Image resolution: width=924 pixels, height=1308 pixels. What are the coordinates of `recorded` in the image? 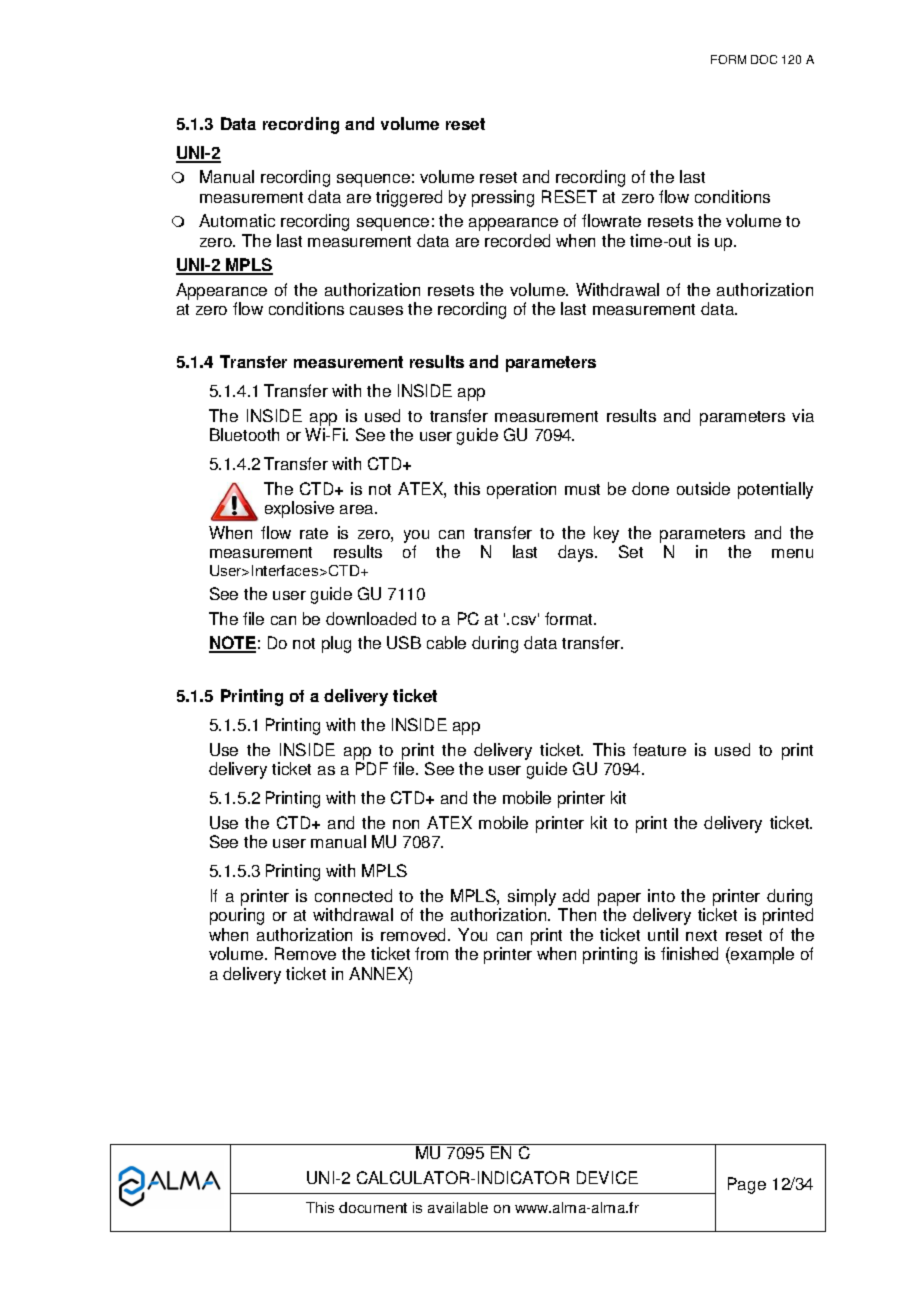 It's located at (517, 240).
